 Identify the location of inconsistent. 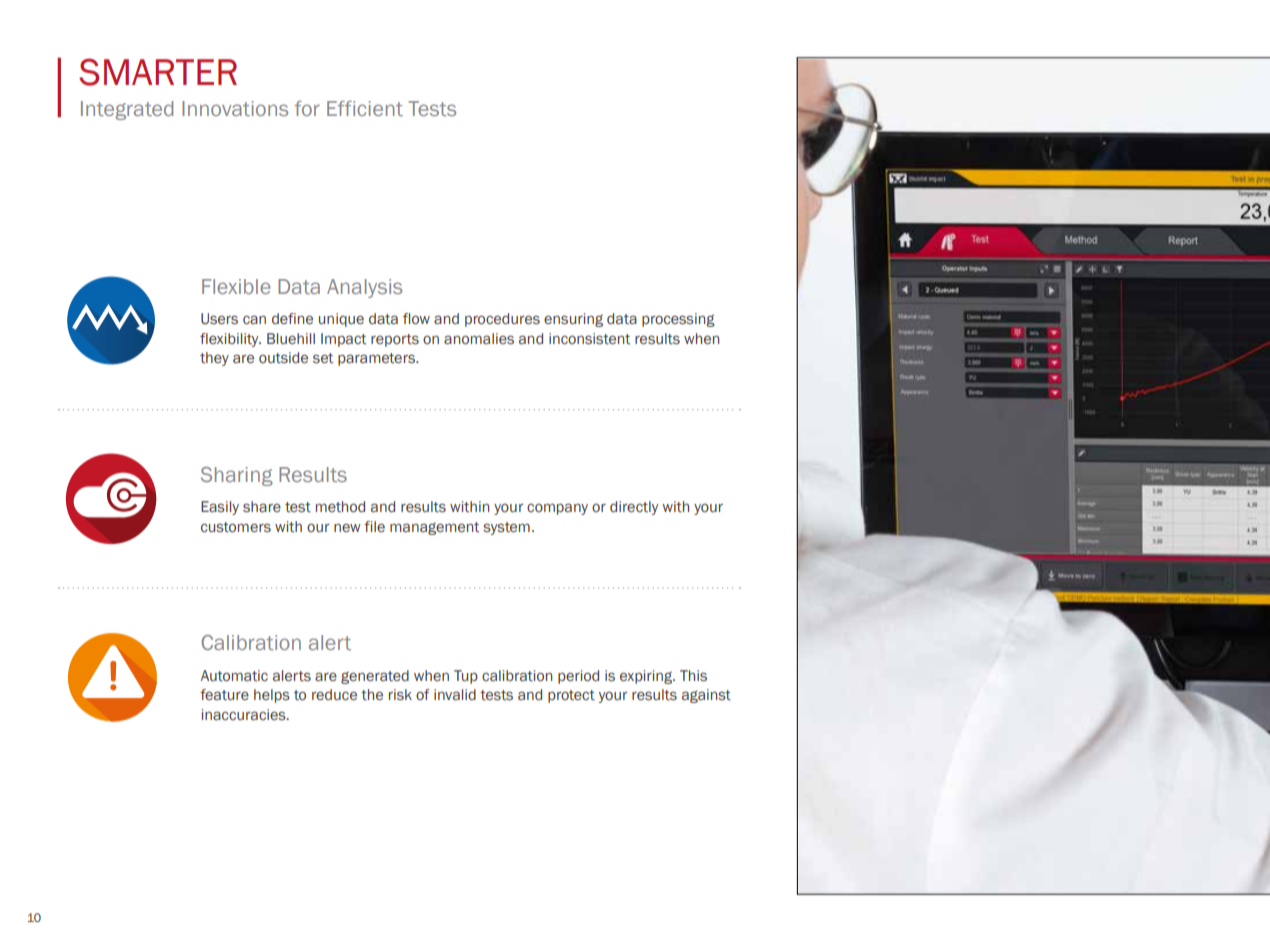
(589, 339).
